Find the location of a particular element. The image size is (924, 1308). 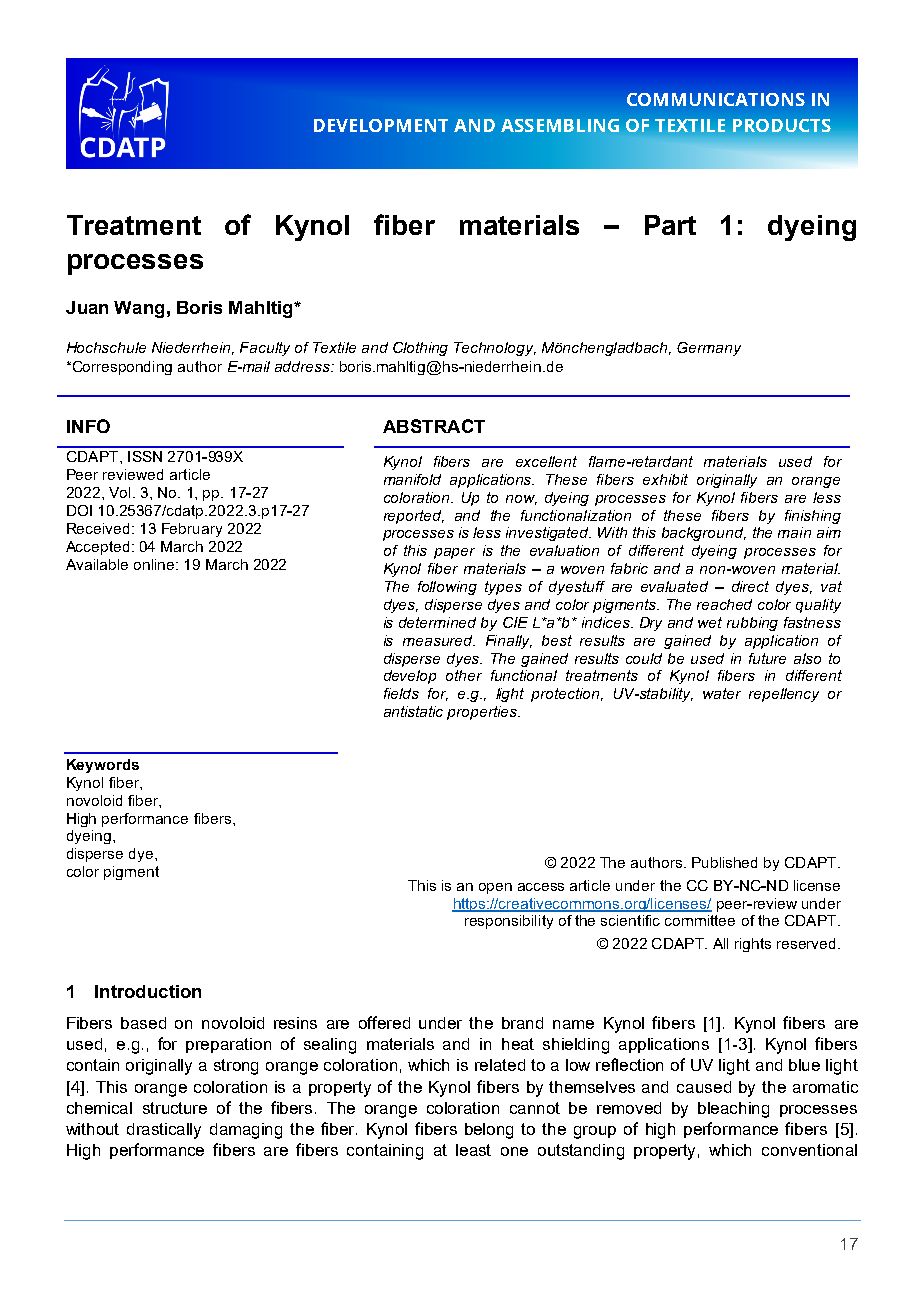

ASSEMBLING is located at coordinates (560, 125).
